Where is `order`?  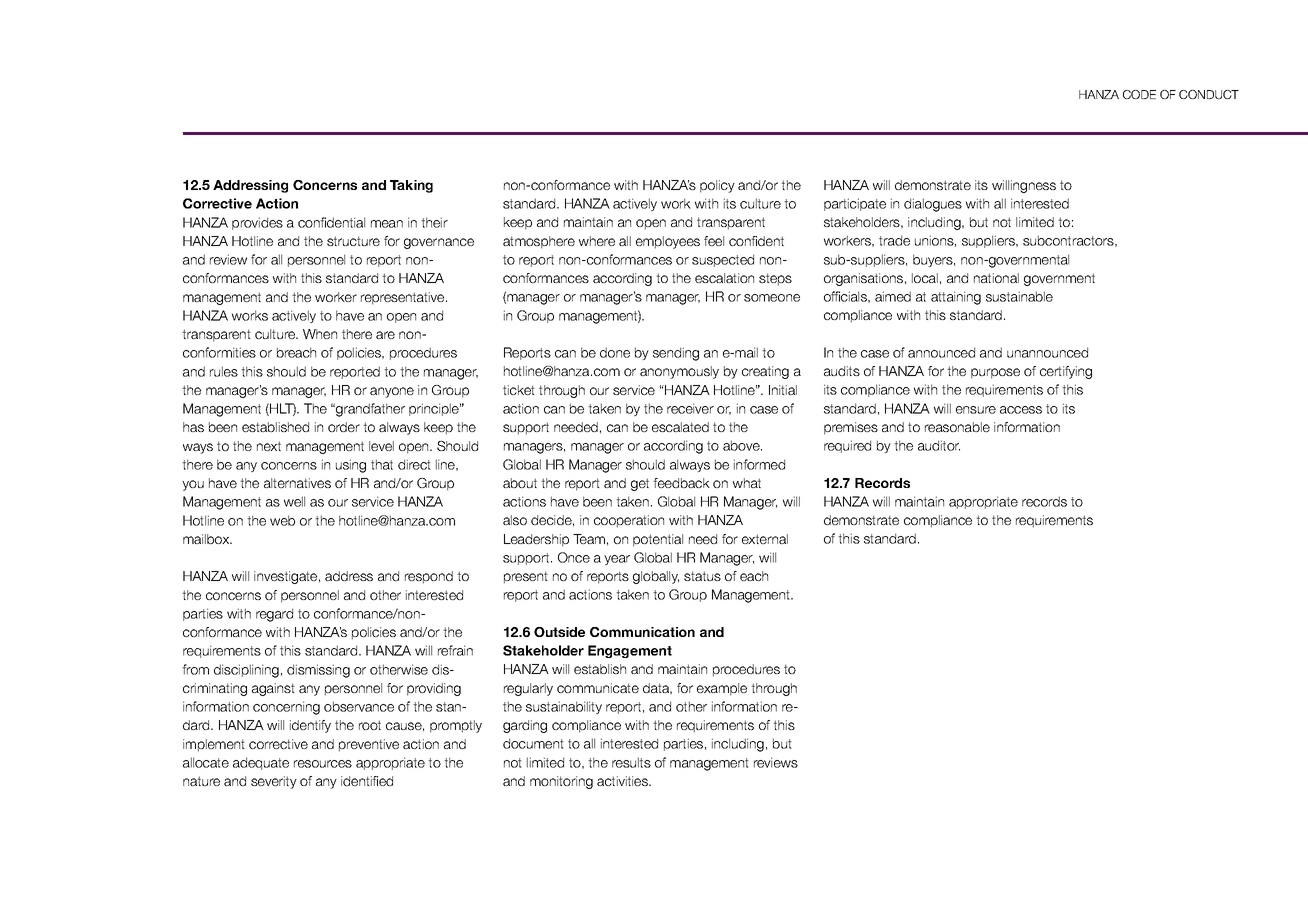 order is located at coordinates (344, 427).
